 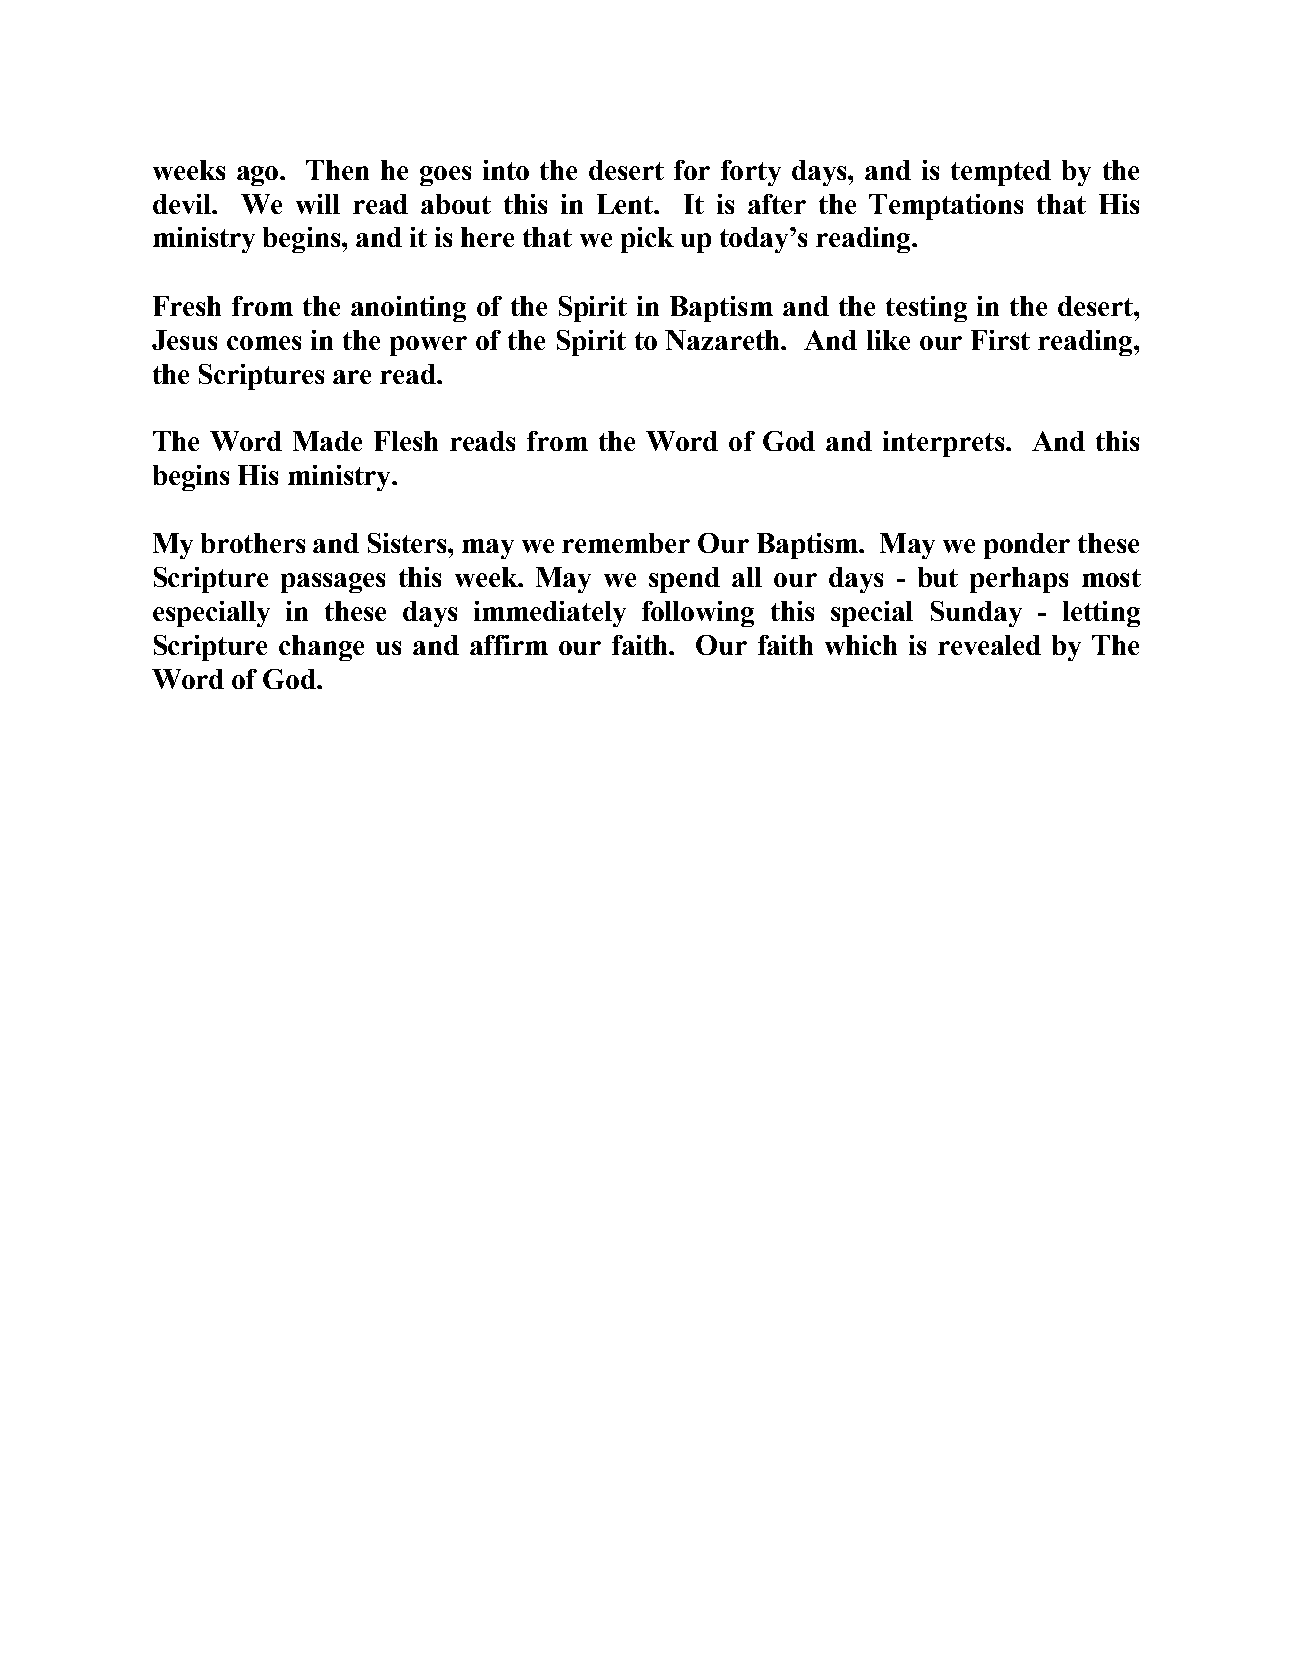 What do you see at coordinates (943, 444) in the screenshot?
I see `interprets` at bounding box center [943, 444].
